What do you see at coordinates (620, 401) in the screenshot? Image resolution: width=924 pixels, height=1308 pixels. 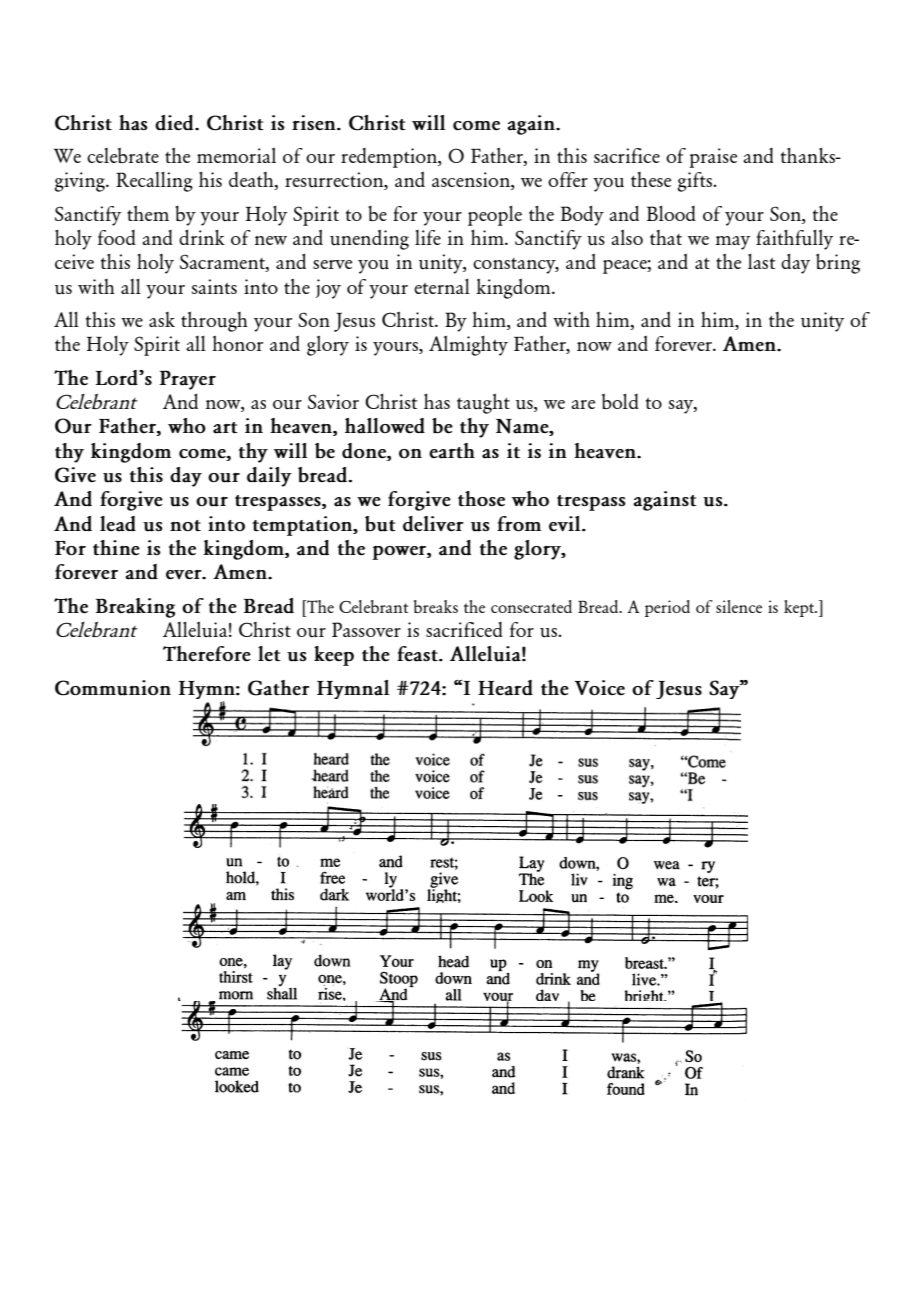 I see `bold` at bounding box center [620, 401].
